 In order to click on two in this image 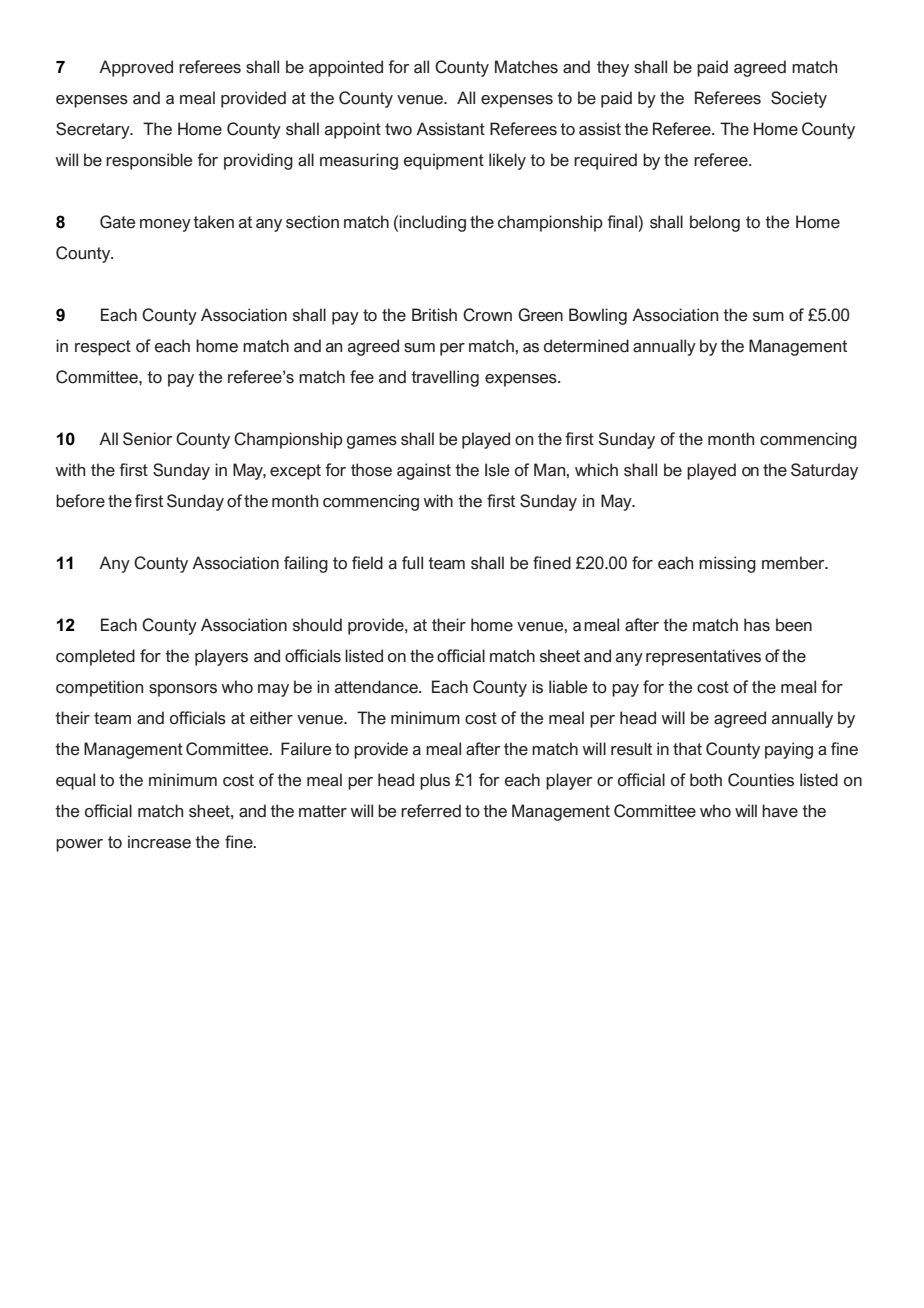, I will do `click(398, 129)`.
